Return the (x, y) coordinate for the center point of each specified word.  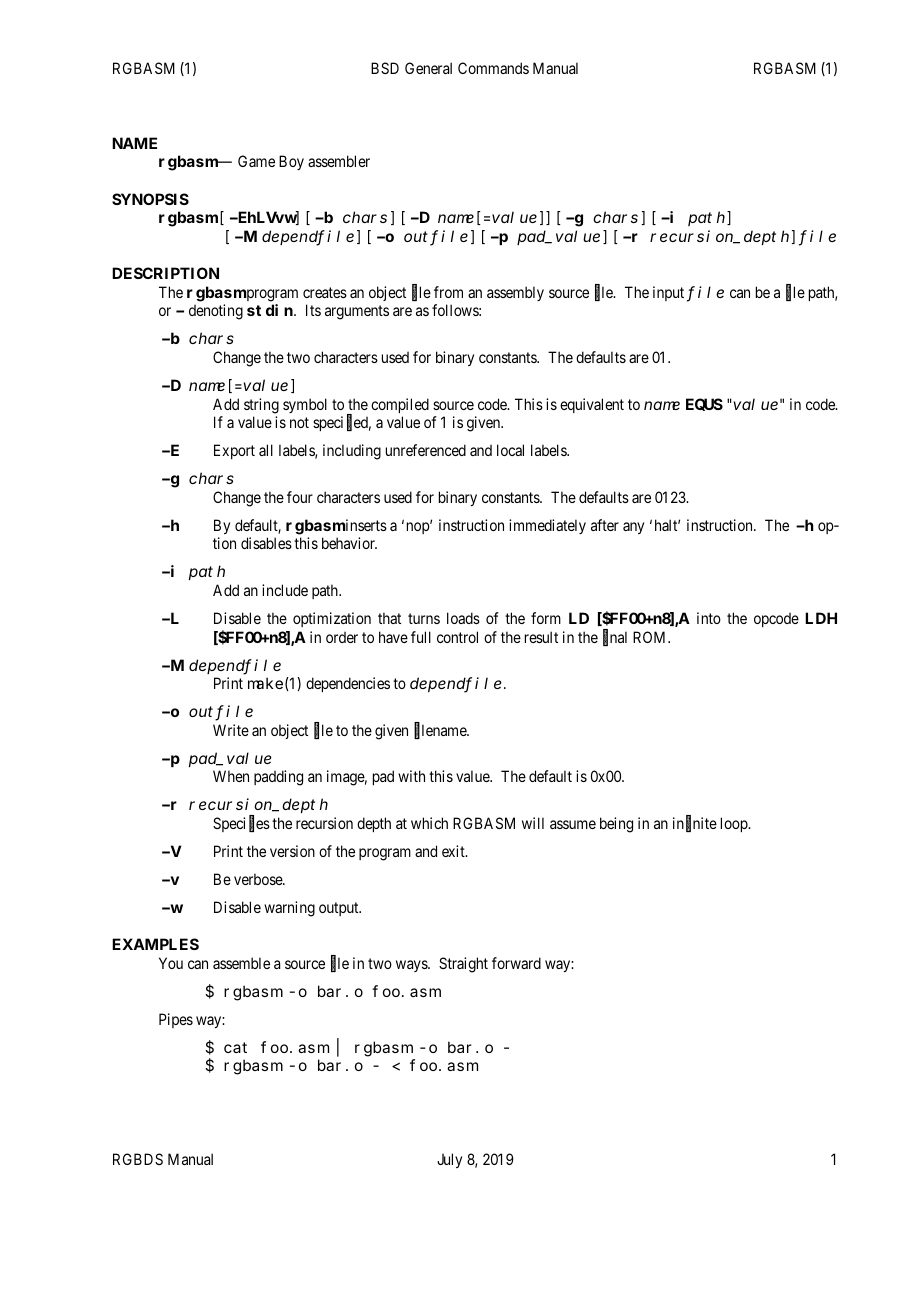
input (668, 293)
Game (256, 161)
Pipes (176, 1020)
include (285, 590)
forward (516, 963)
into (709, 618)
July (449, 1160)
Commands (493, 68)
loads (463, 618)
